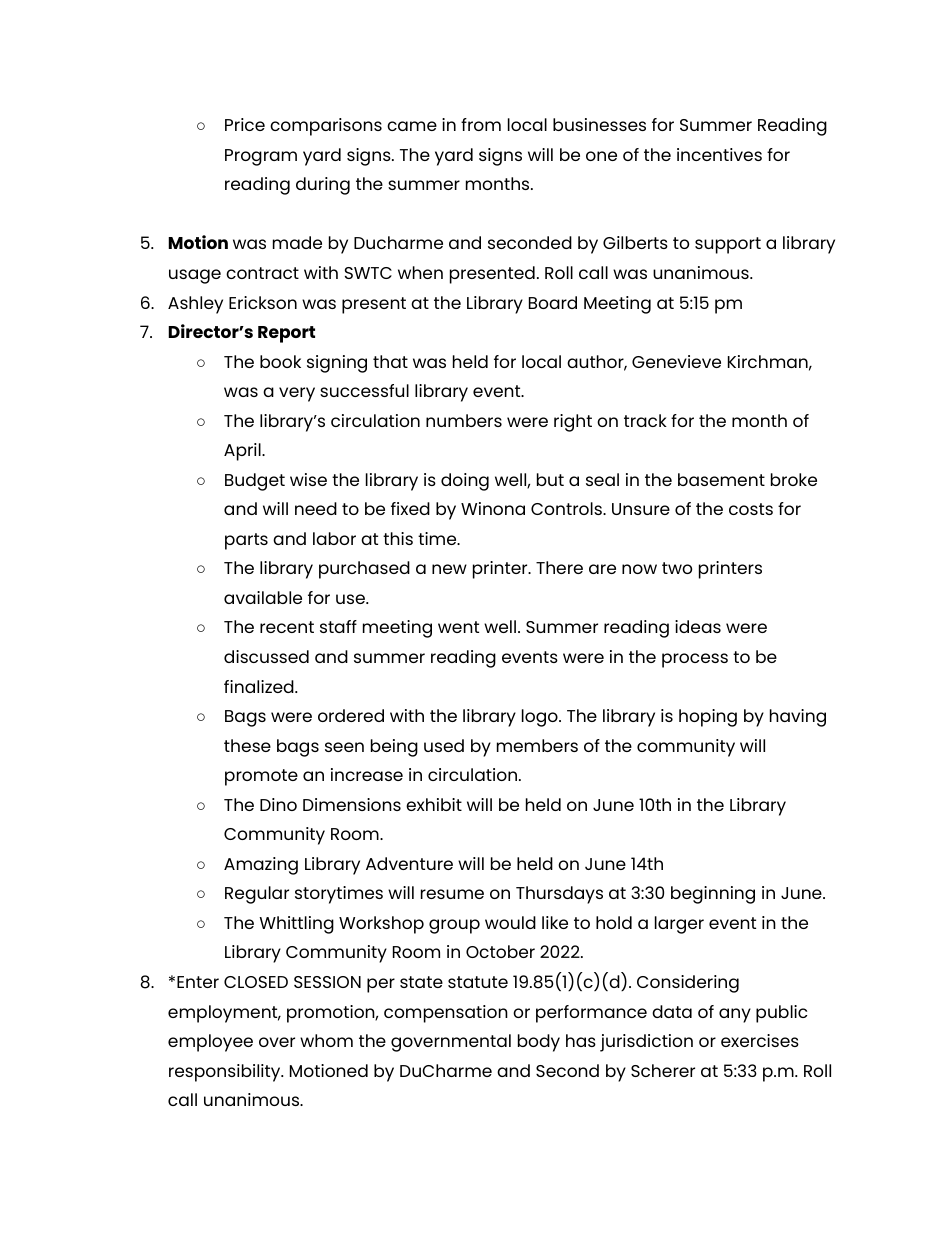  I want to click on responsibility, so click(226, 1073).
